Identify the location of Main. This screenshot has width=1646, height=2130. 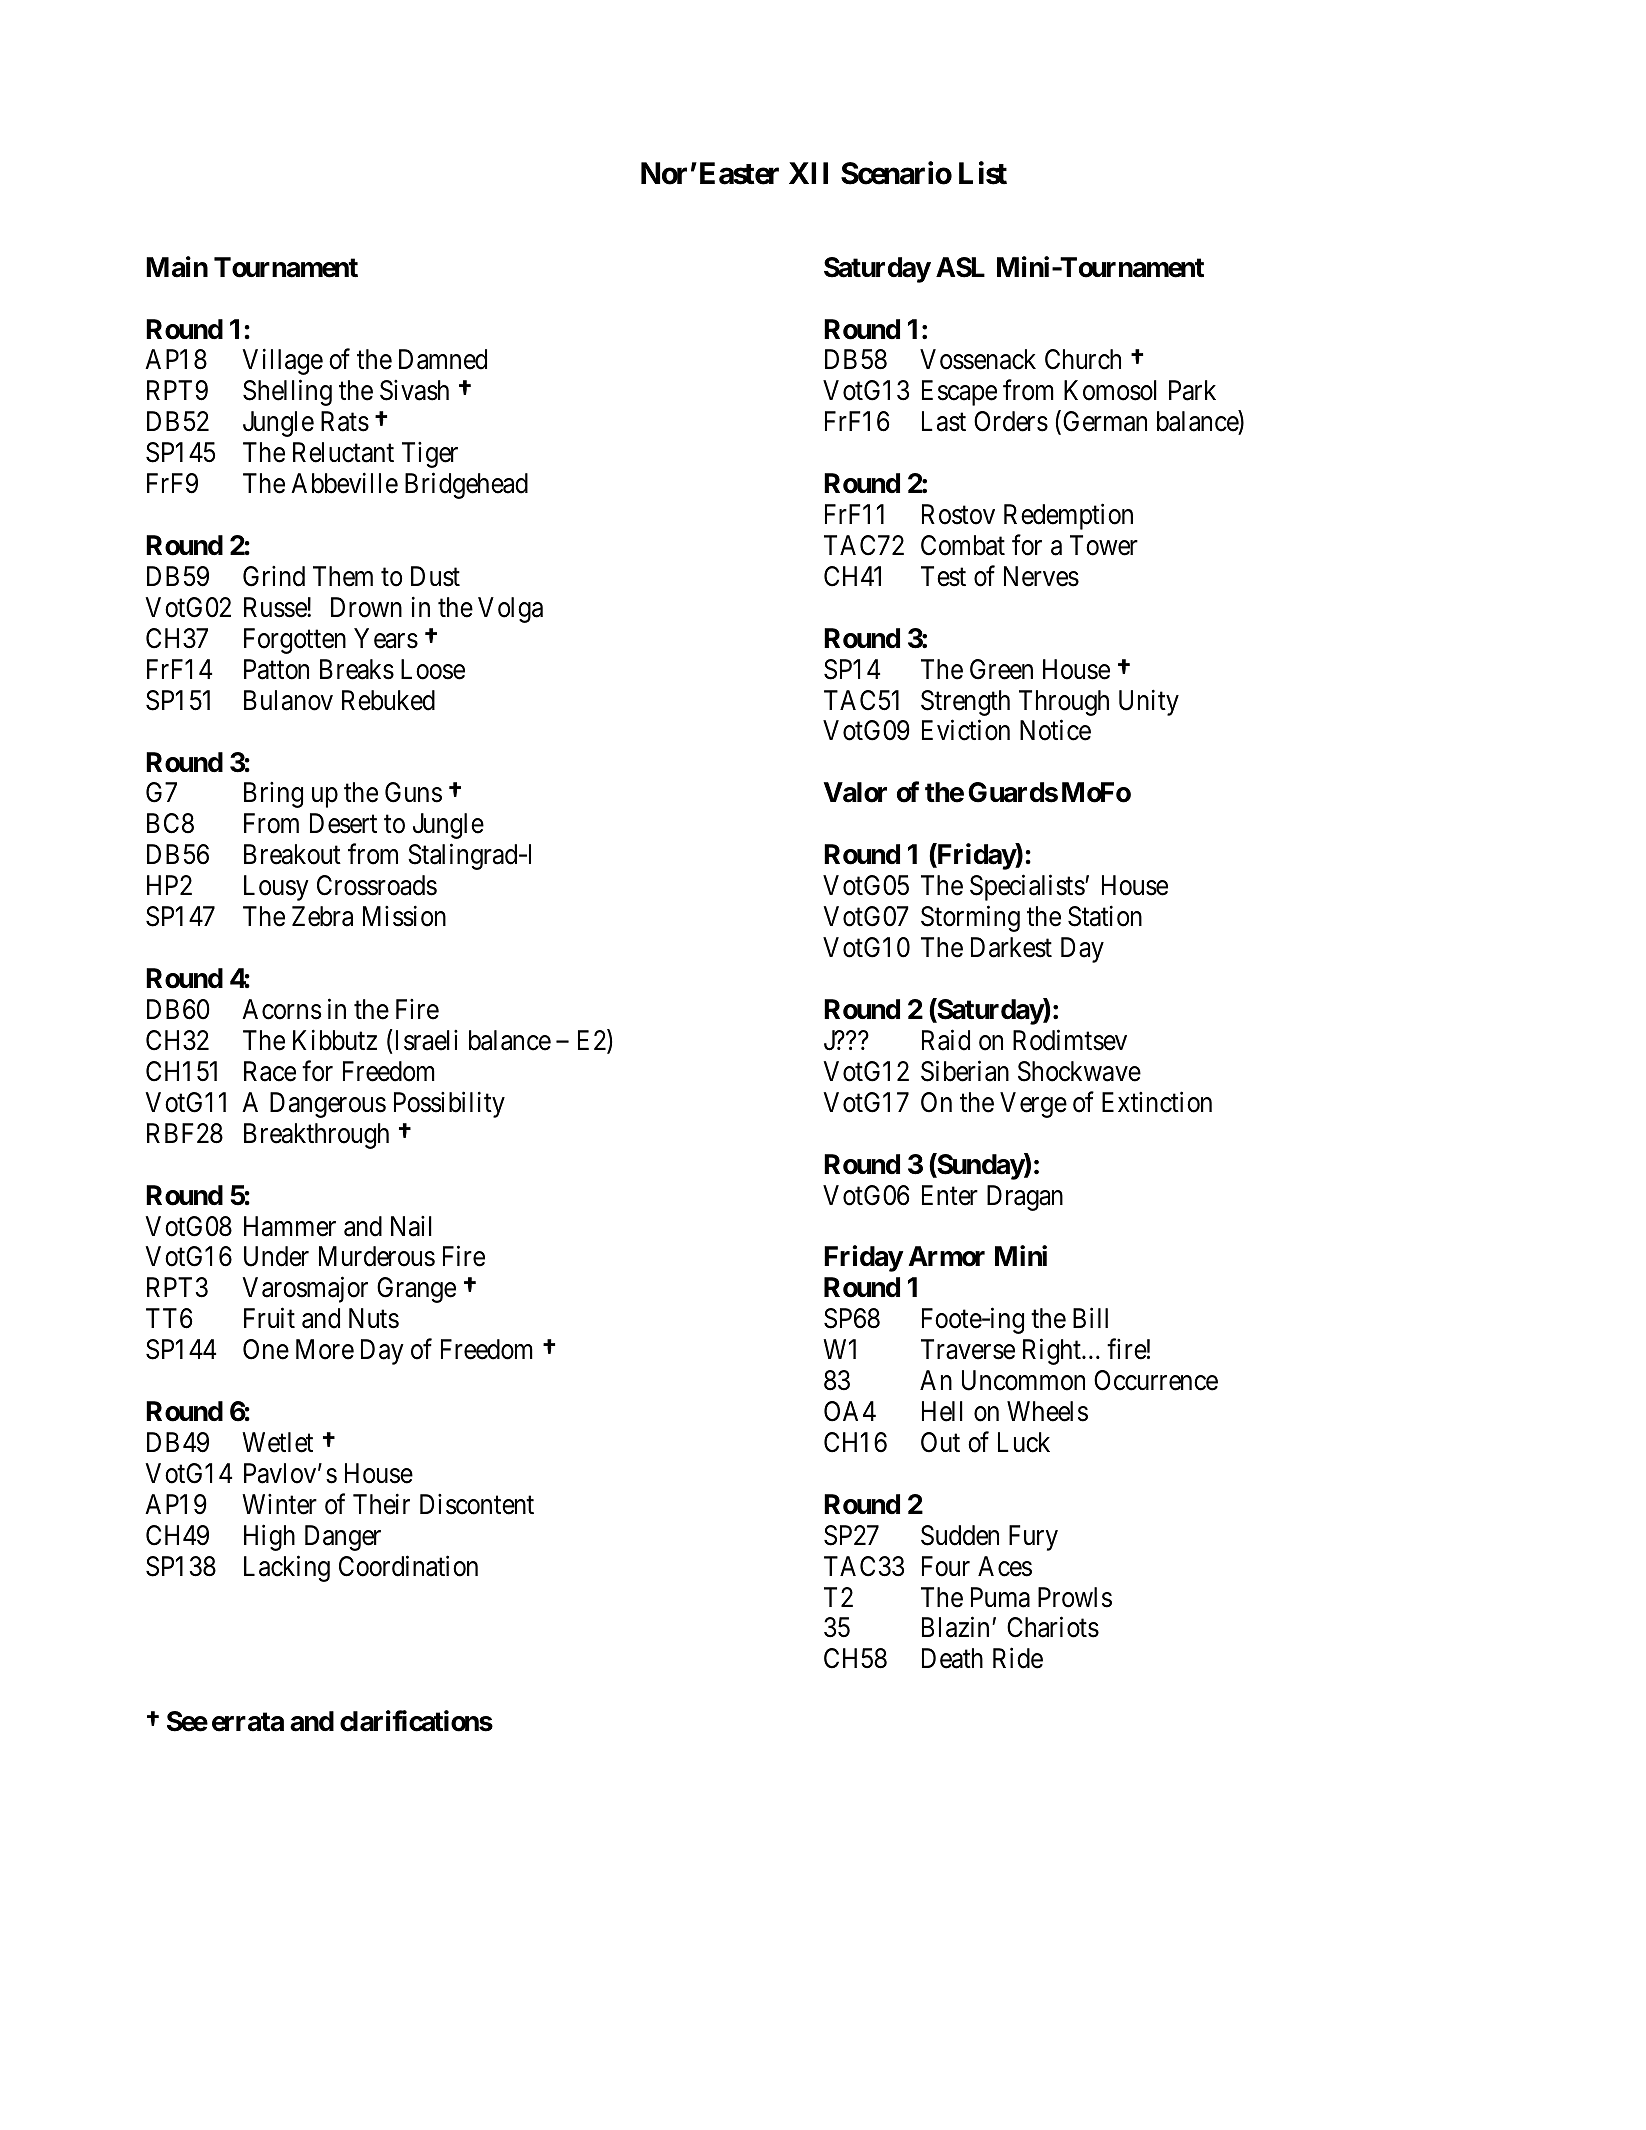
(177, 267).
